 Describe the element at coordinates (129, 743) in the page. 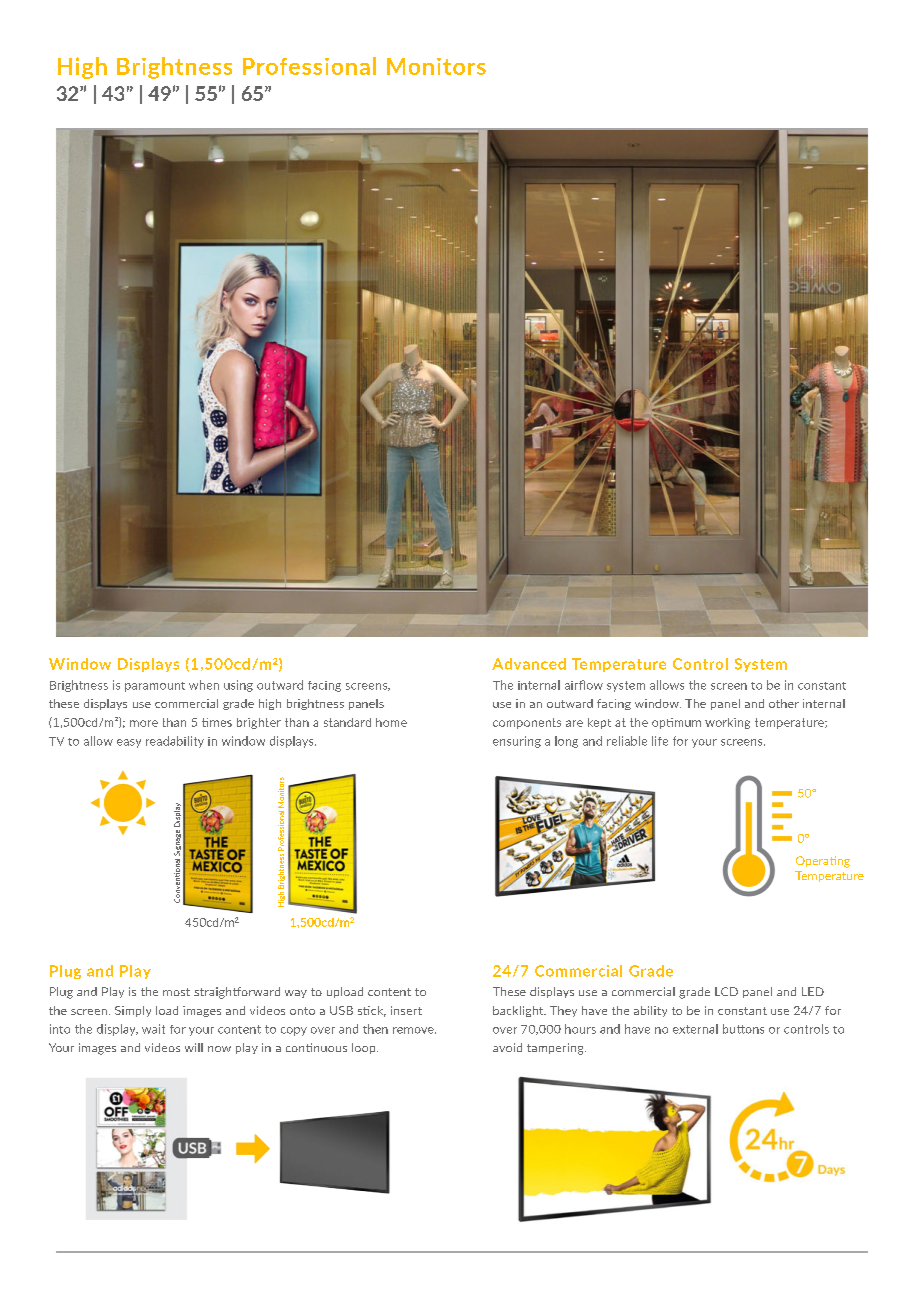

I see `easy` at that location.
